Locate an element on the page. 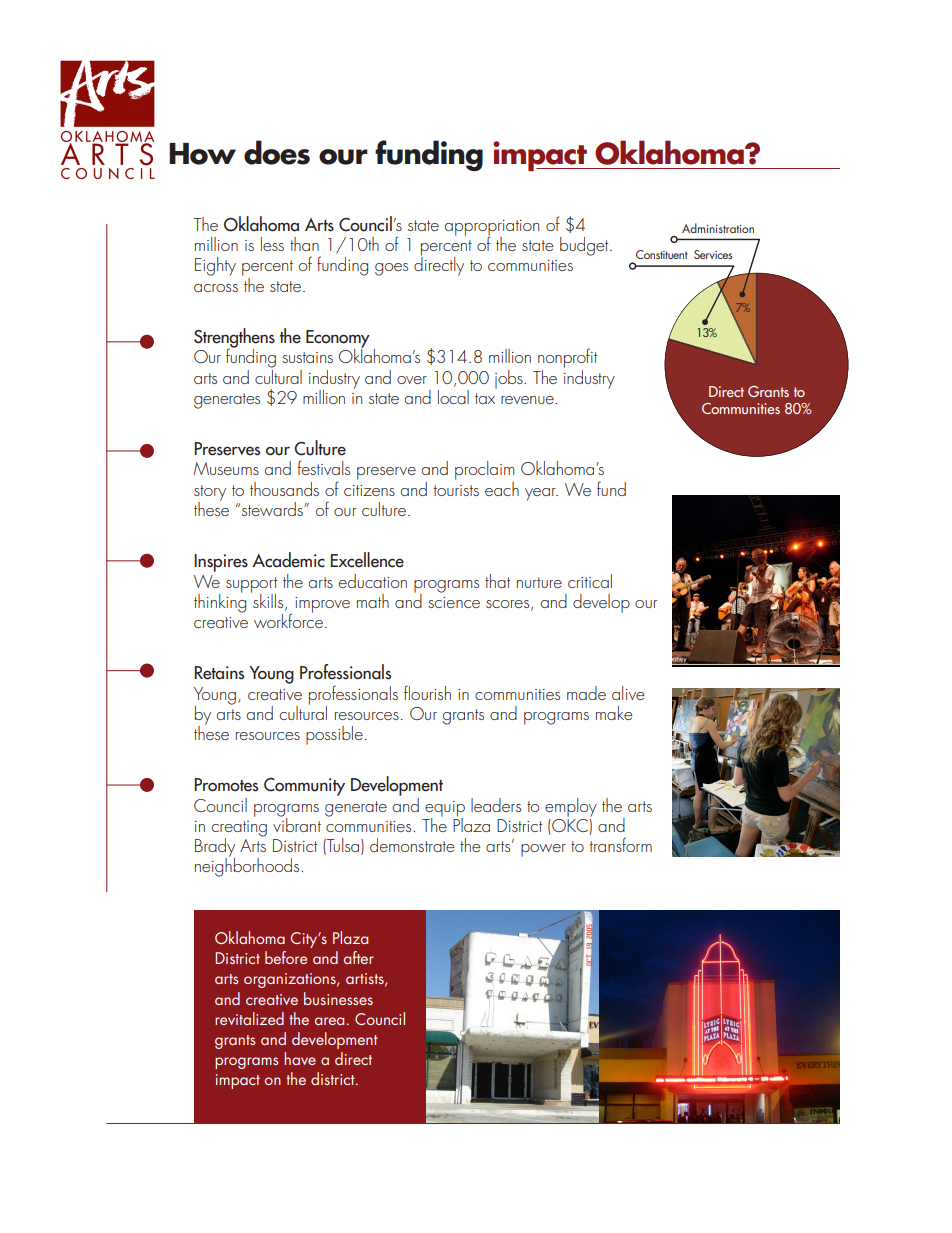 The height and width of the page is (1233, 952). local is located at coordinates (453, 397).
